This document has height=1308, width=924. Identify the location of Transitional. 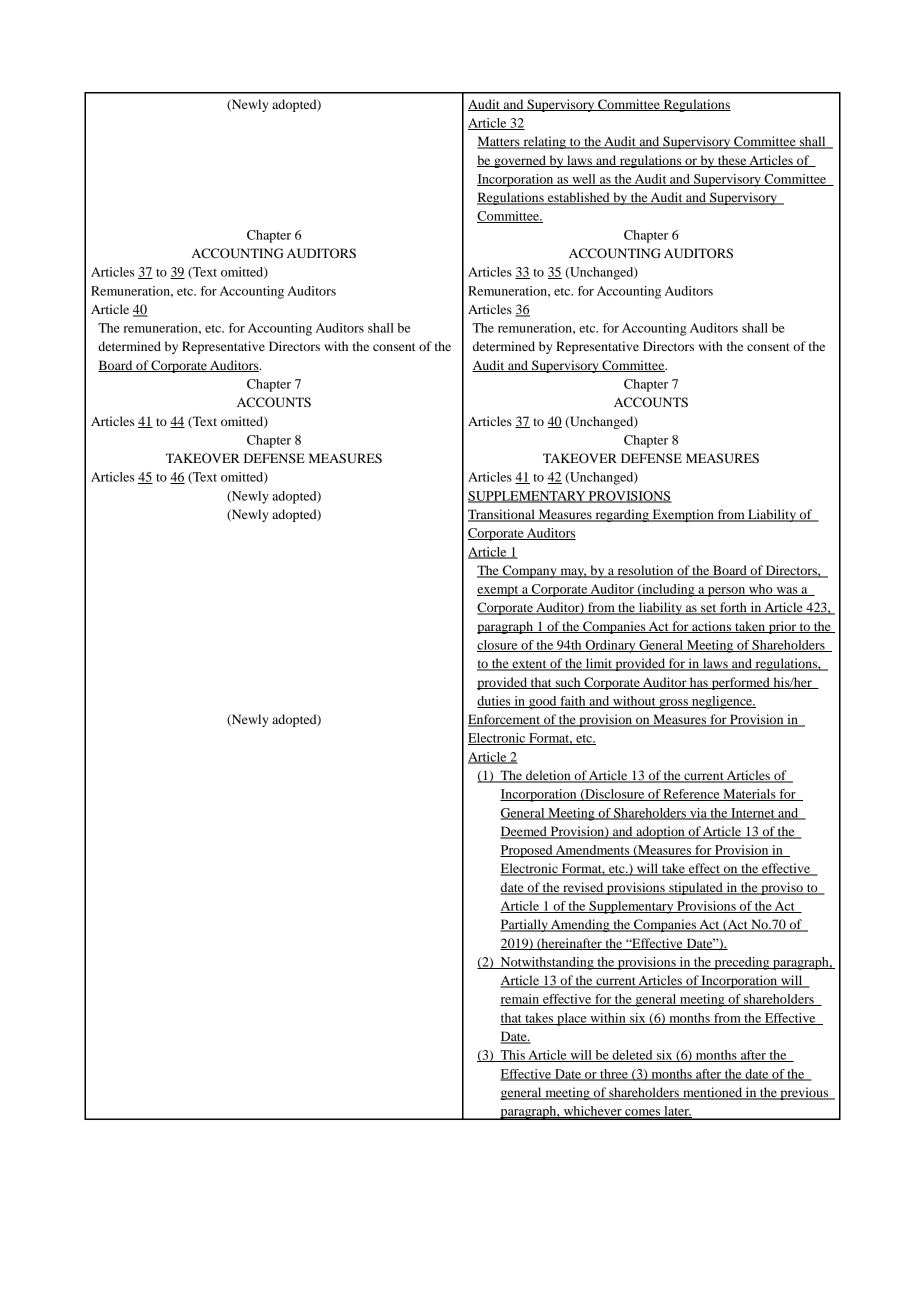
(502, 515).
